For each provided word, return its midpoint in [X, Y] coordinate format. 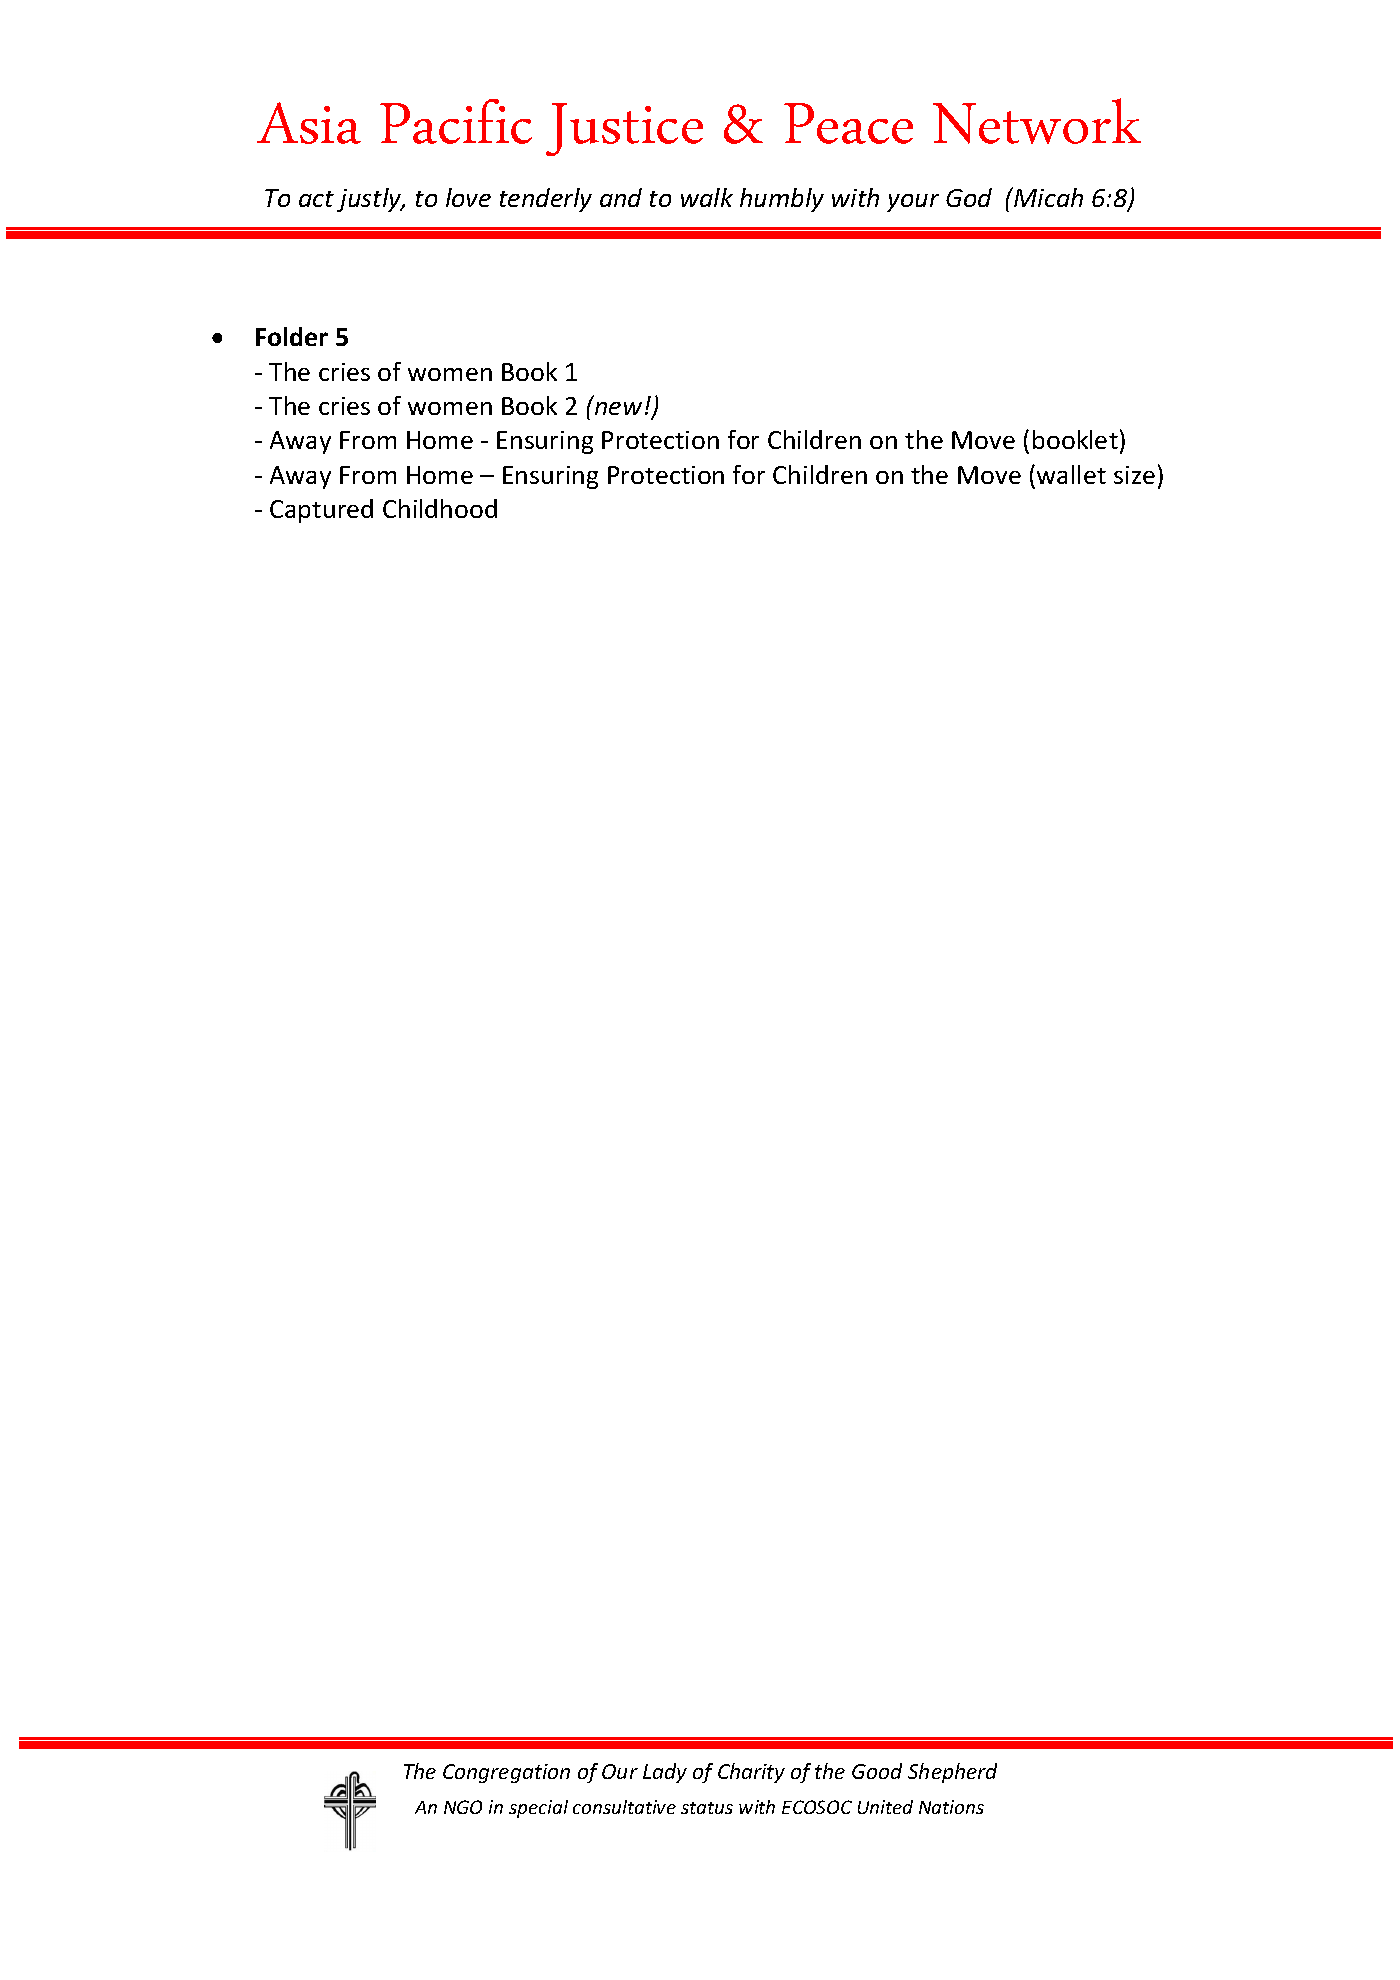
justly [370, 200]
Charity [751, 1773]
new [618, 408]
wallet [1071, 474]
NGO [463, 1807]
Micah [1047, 197]
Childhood [440, 508]
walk [707, 197]
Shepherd [952, 1773]
